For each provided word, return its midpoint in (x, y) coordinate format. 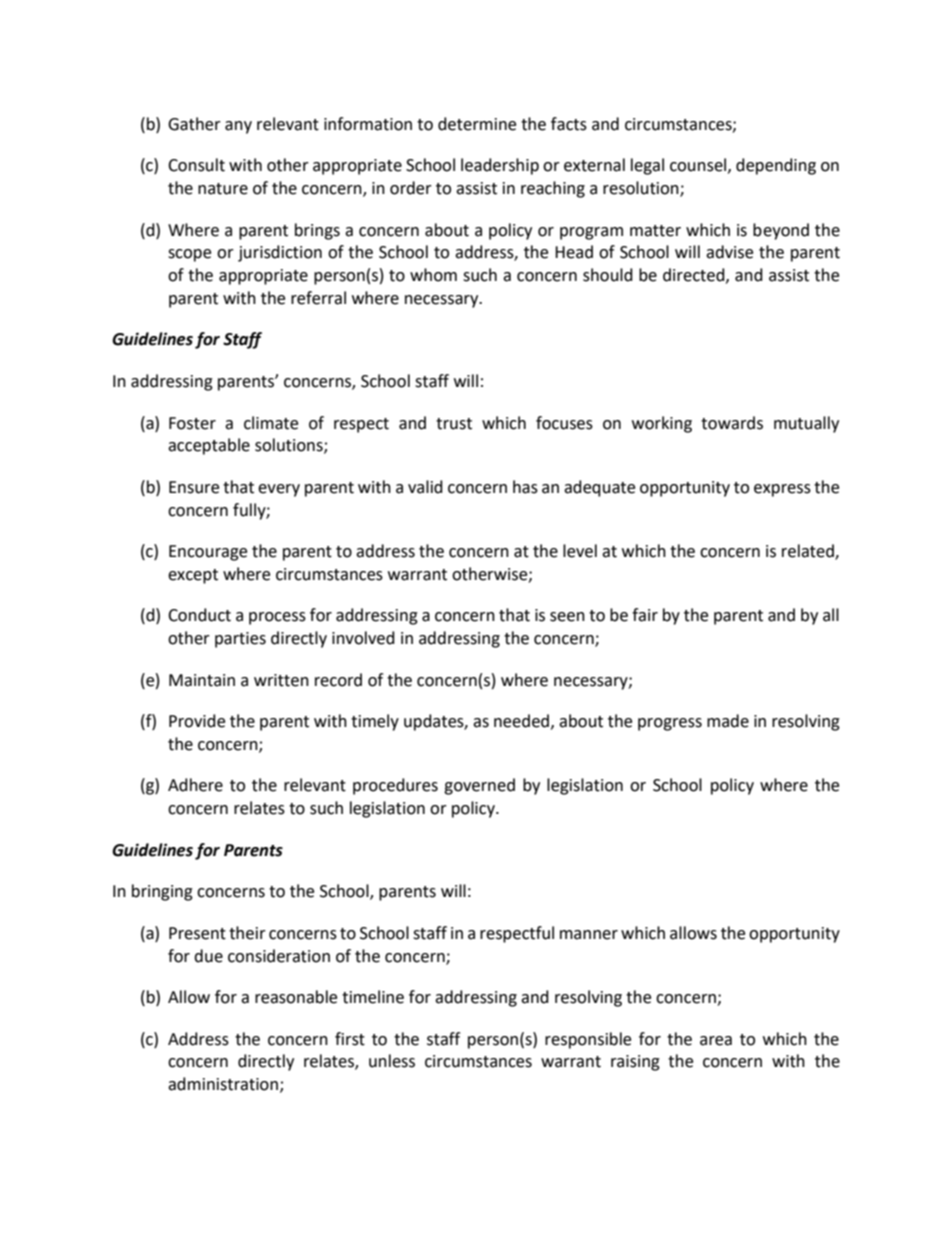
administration (223, 1084)
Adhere (195, 785)
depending (776, 166)
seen (567, 617)
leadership (500, 166)
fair (645, 615)
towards (732, 423)
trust (454, 424)
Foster (192, 423)
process (277, 618)
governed (479, 786)
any (238, 127)
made (728, 721)
